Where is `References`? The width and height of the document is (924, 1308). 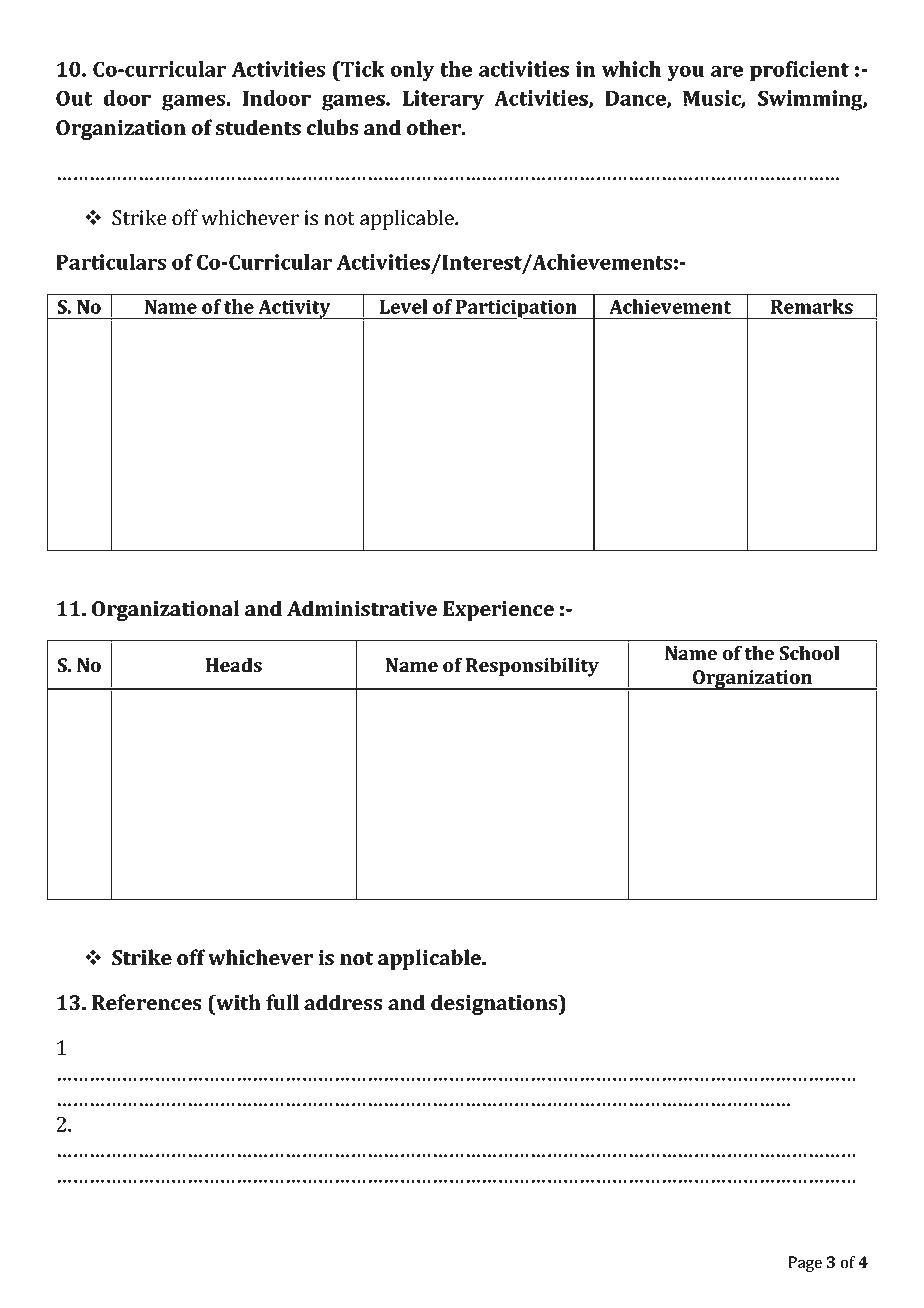
References is located at coordinates (146, 1002).
